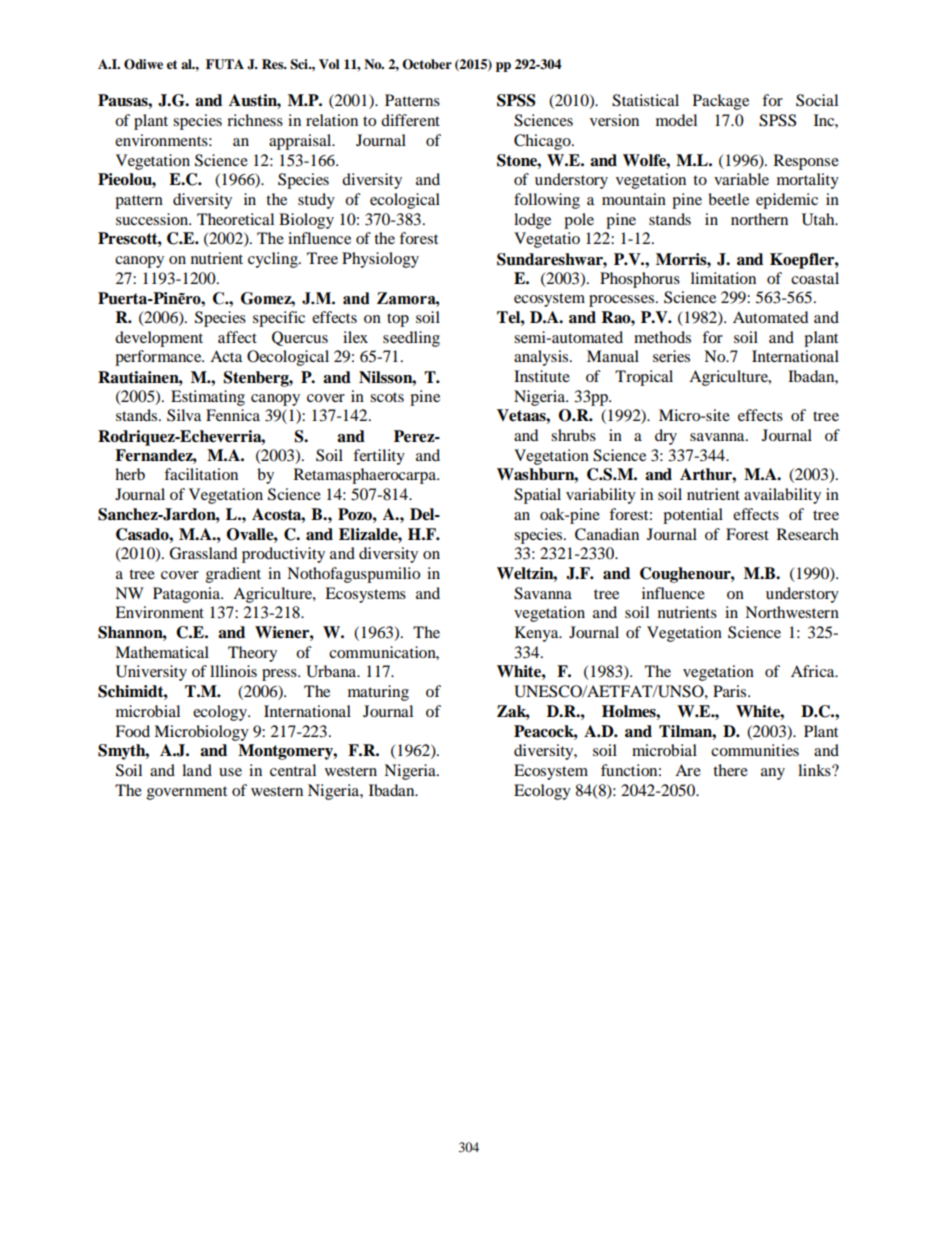 Image resolution: width=952 pixels, height=1233 pixels. Describe the element at coordinates (427, 64) in the document. I see `October` at that location.
